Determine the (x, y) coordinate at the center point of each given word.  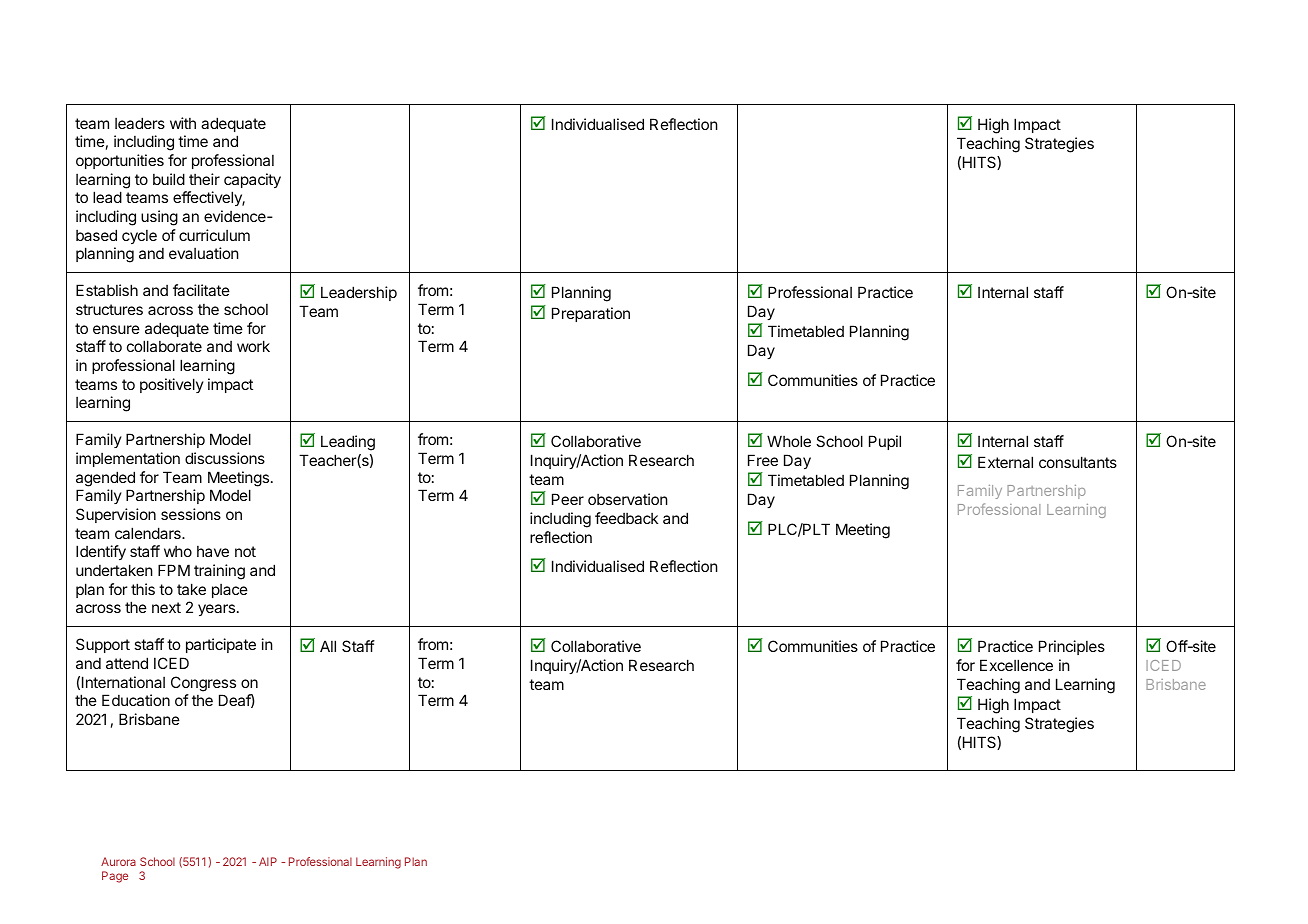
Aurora (118, 861)
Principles (1072, 647)
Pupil (885, 442)
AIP (268, 861)
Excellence (1016, 665)
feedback (626, 518)
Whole (789, 441)
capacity (252, 180)
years (216, 610)
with (183, 123)
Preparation (591, 314)
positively (172, 385)
